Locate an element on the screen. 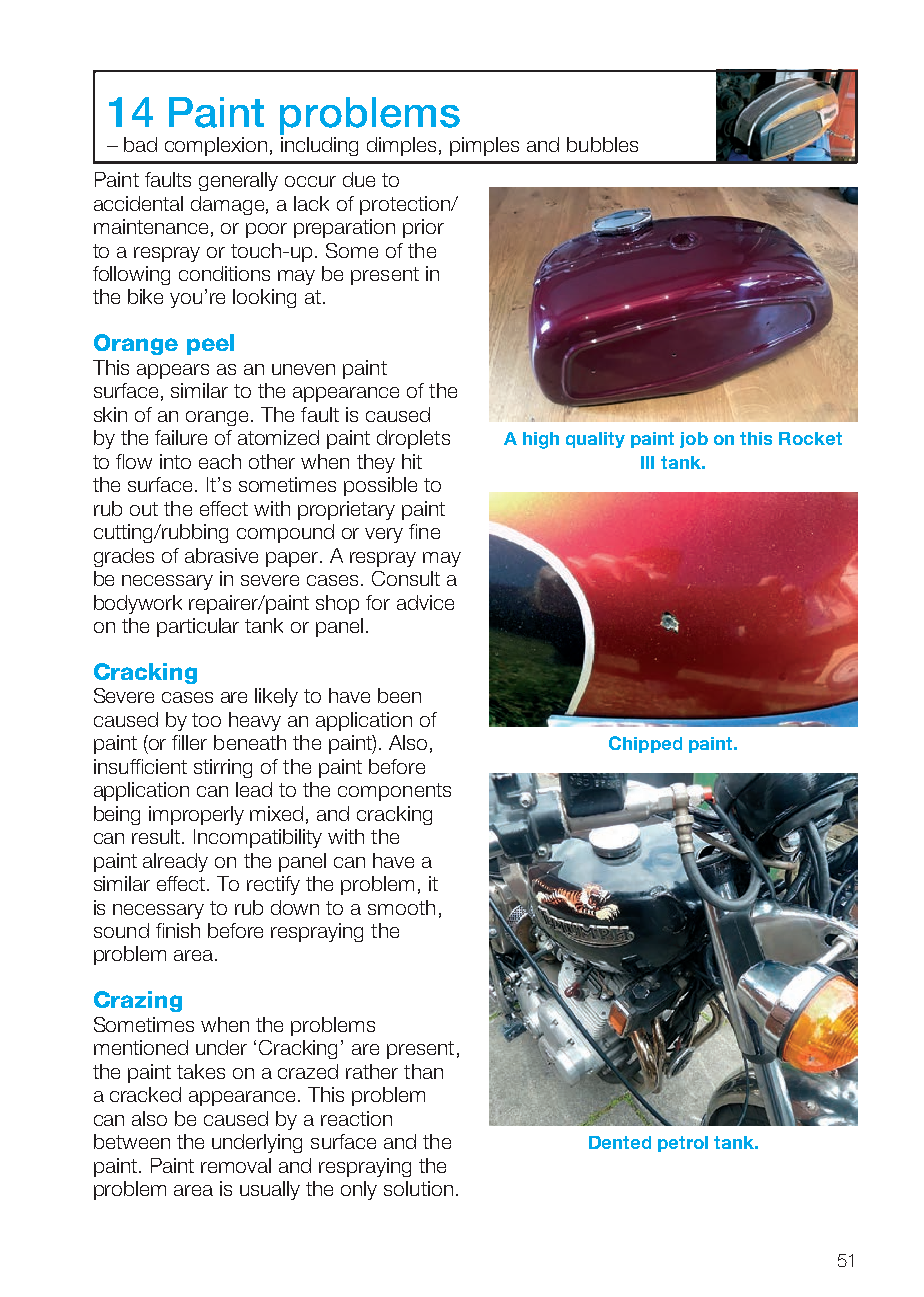 This screenshot has width=924, height=1297. III is located at coordinates (647, 462).
